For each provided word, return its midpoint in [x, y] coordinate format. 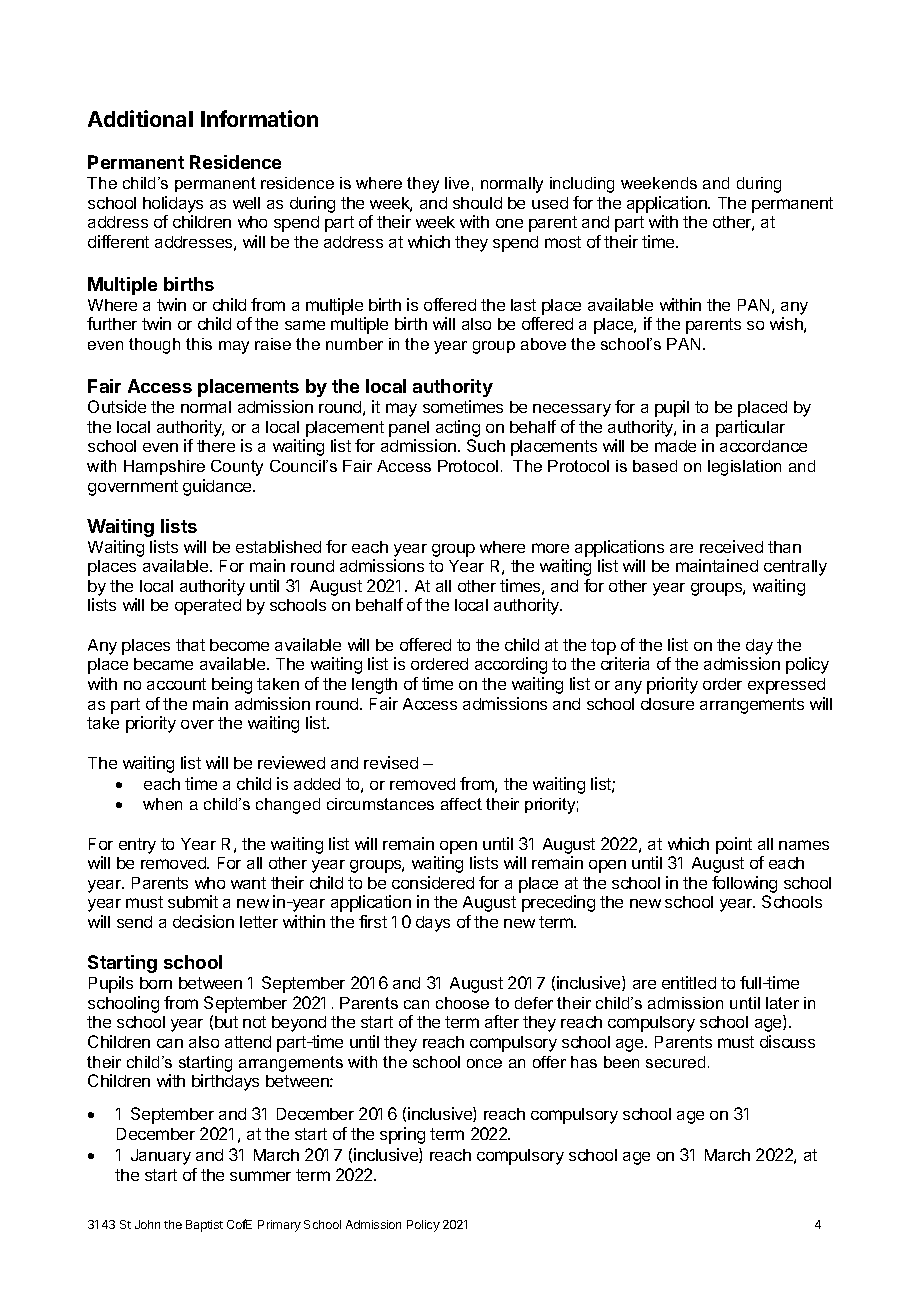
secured [675, 1062]
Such [486, 445]
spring [402, 1135]
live [457, 183]
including [582, 185]
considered [433, 882]
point [734, 845]
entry [137, 846]
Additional [140, 118]
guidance [218, 487]
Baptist [204, 1226]
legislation [744, 468]
